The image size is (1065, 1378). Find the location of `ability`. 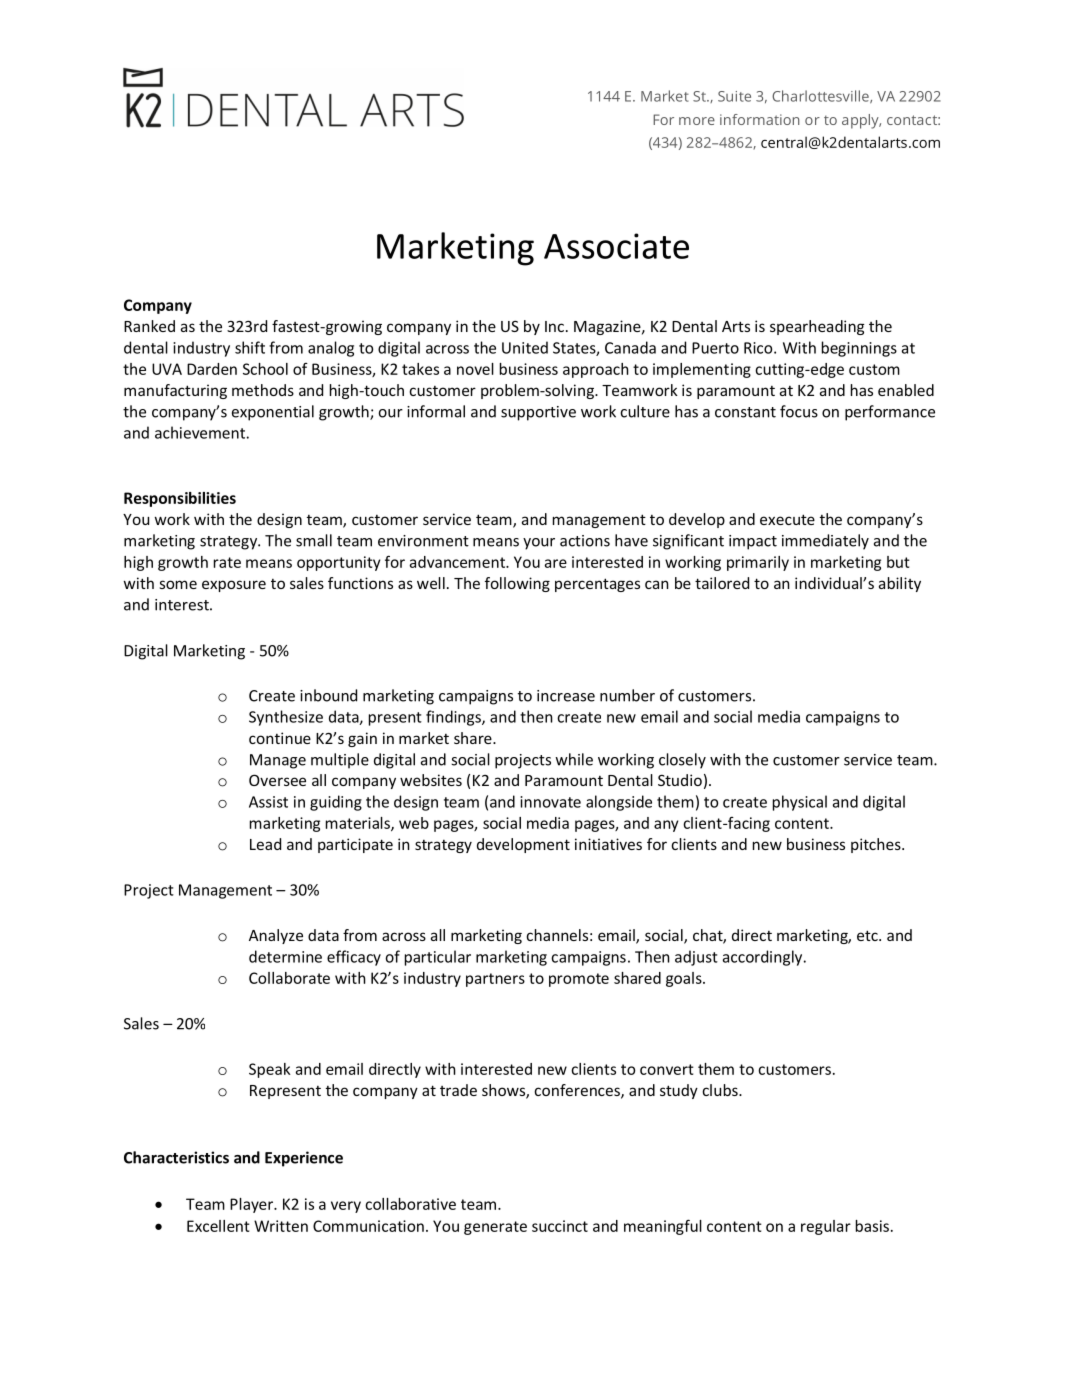

ability is located at coordinates (900, 584).
